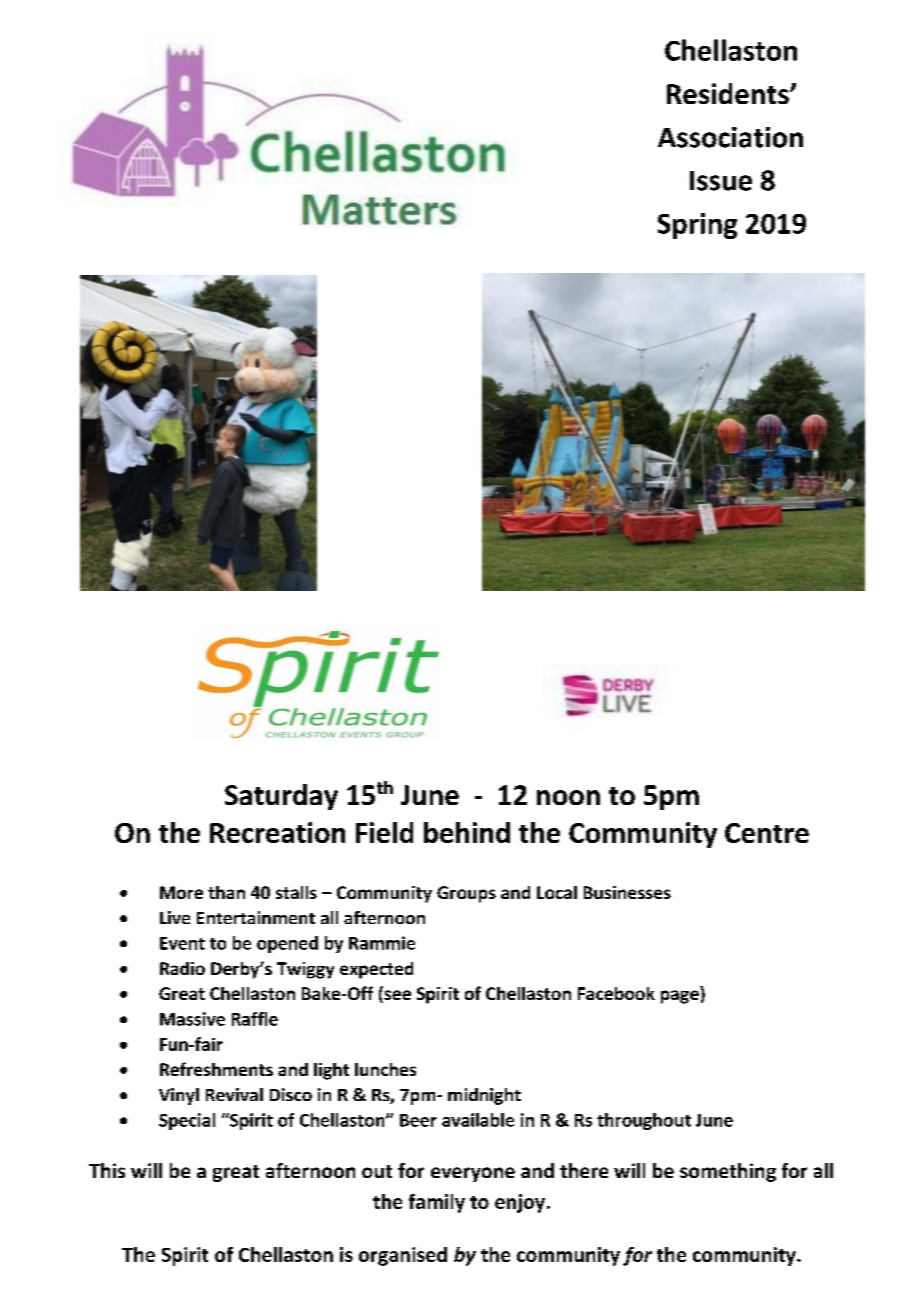 The image size is (924, 1313). Describe the element at coordinates (467, 832) in the document. I see `behind` at that location.
